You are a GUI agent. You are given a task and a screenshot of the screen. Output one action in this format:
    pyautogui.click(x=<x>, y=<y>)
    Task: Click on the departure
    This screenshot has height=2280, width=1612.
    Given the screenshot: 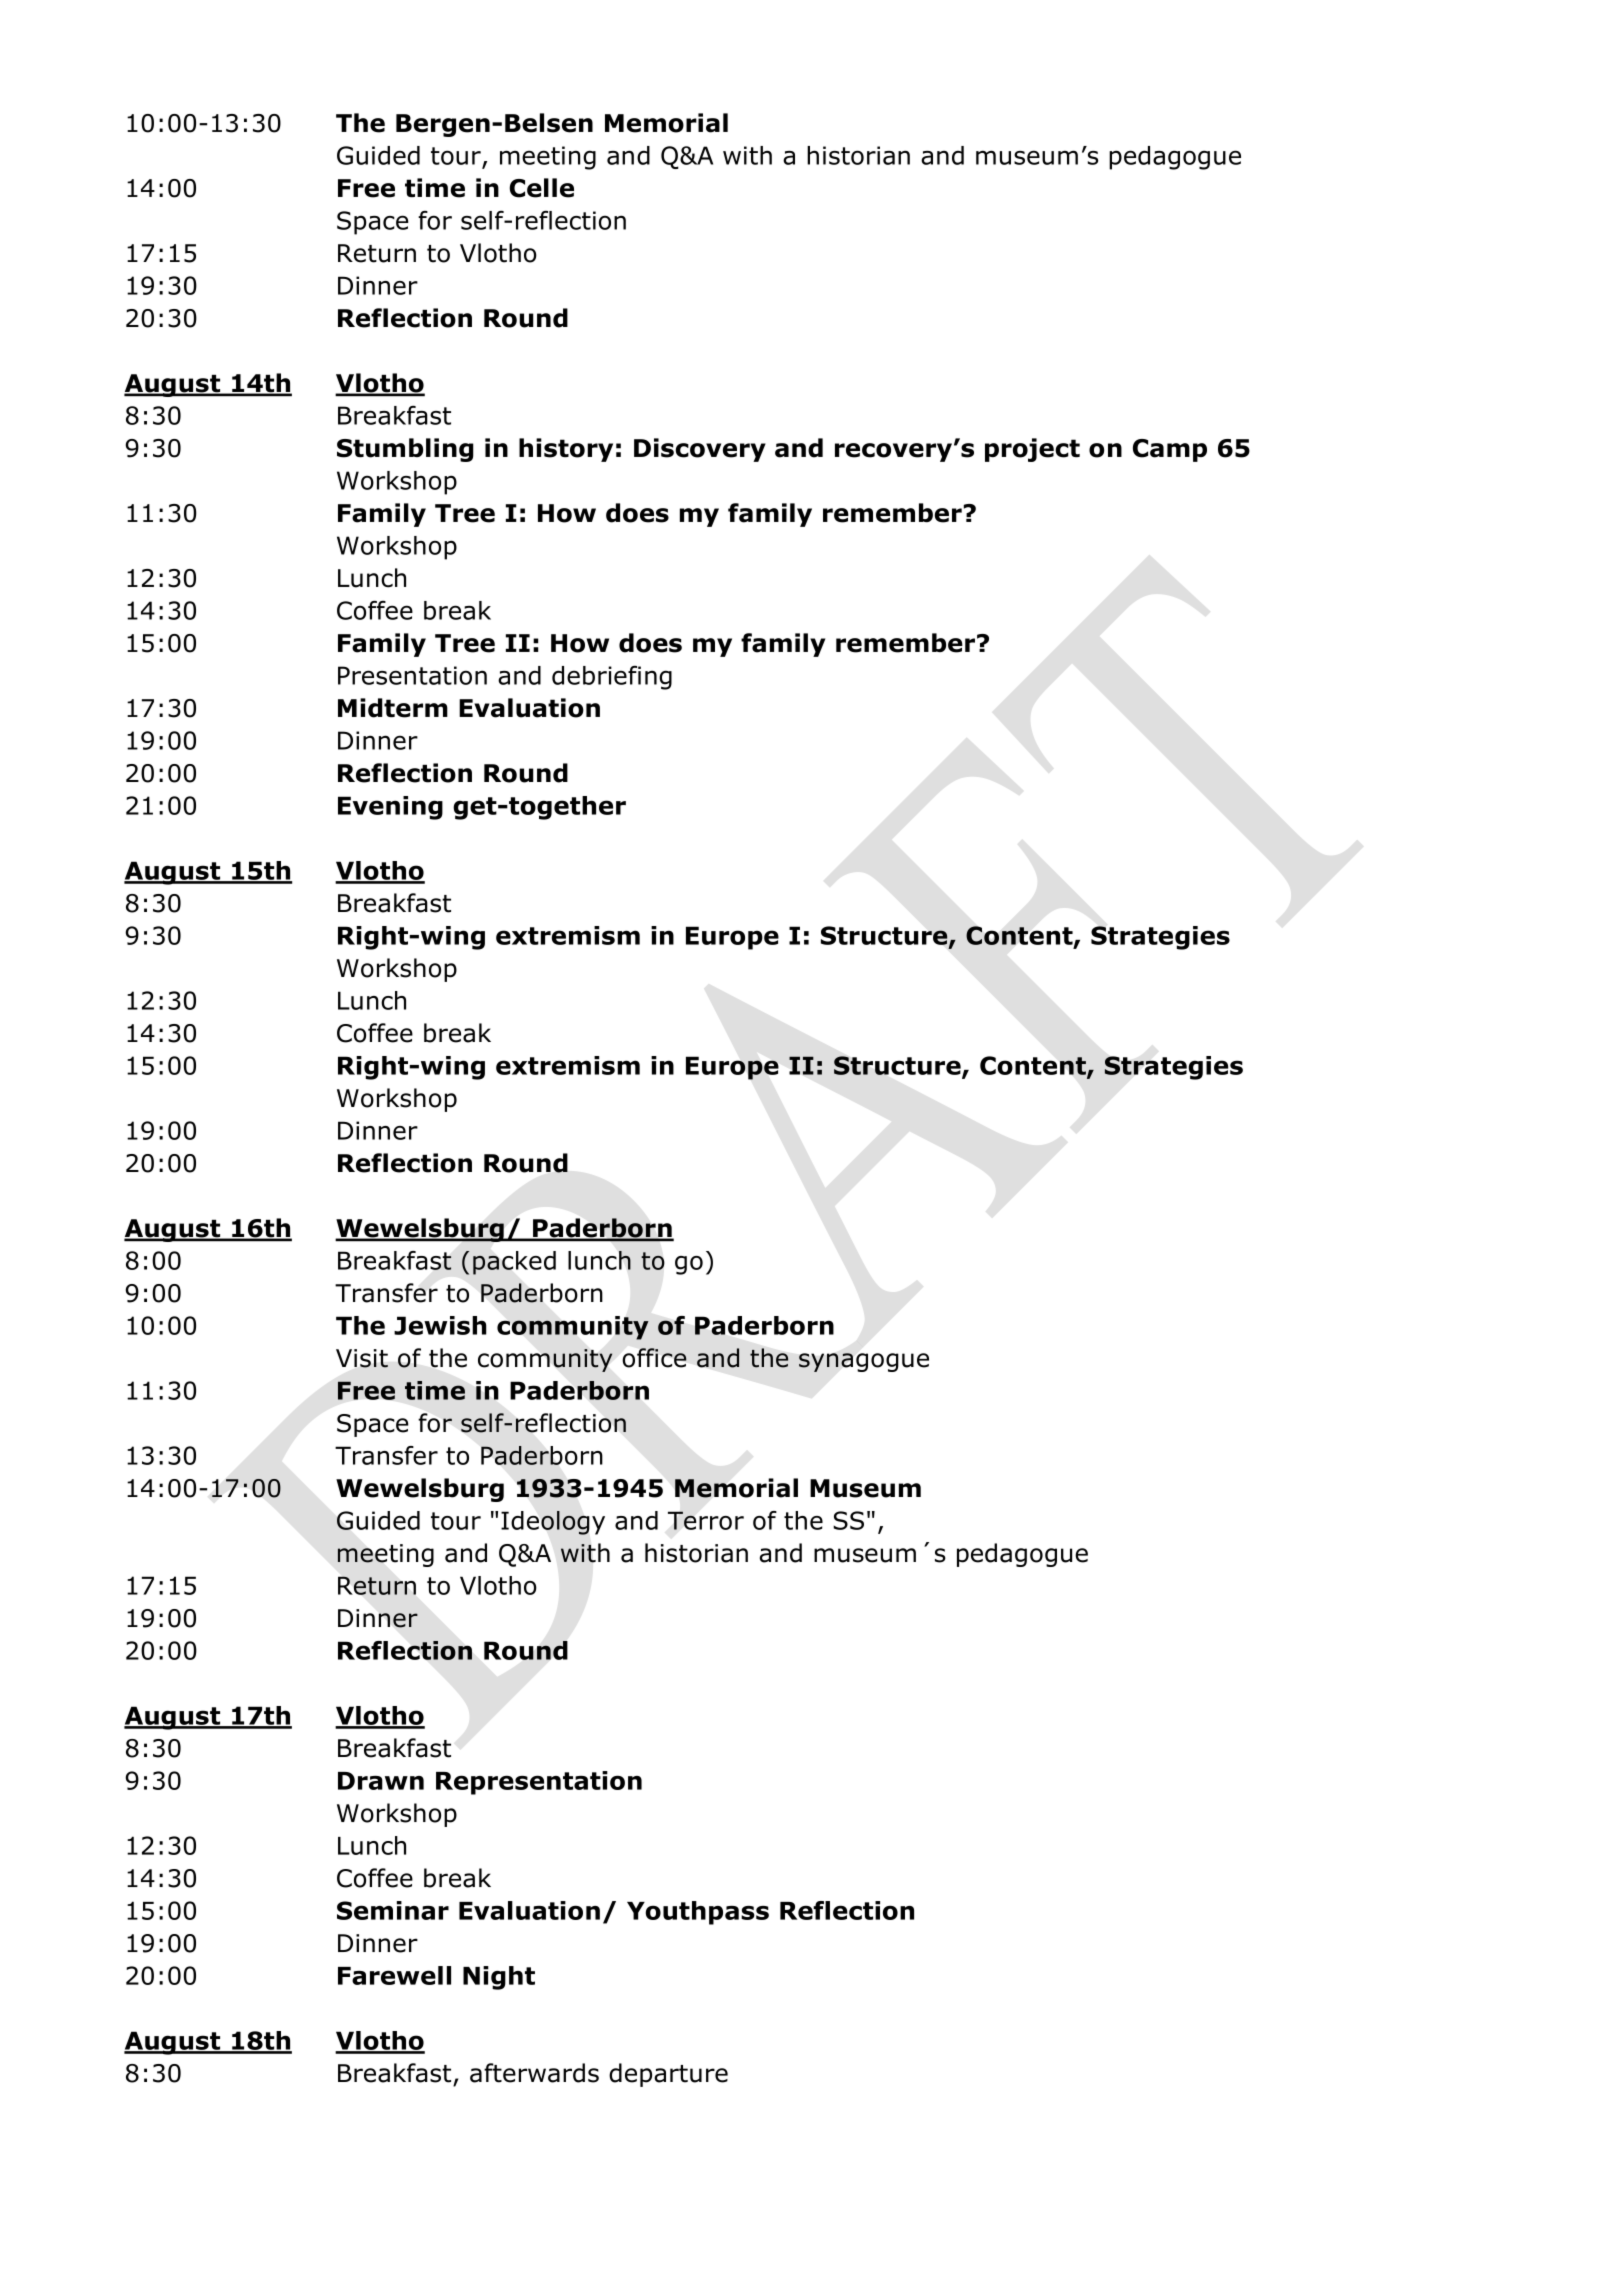 What is the action you would take?
    pyautogui.click(x=668, y=2075)
